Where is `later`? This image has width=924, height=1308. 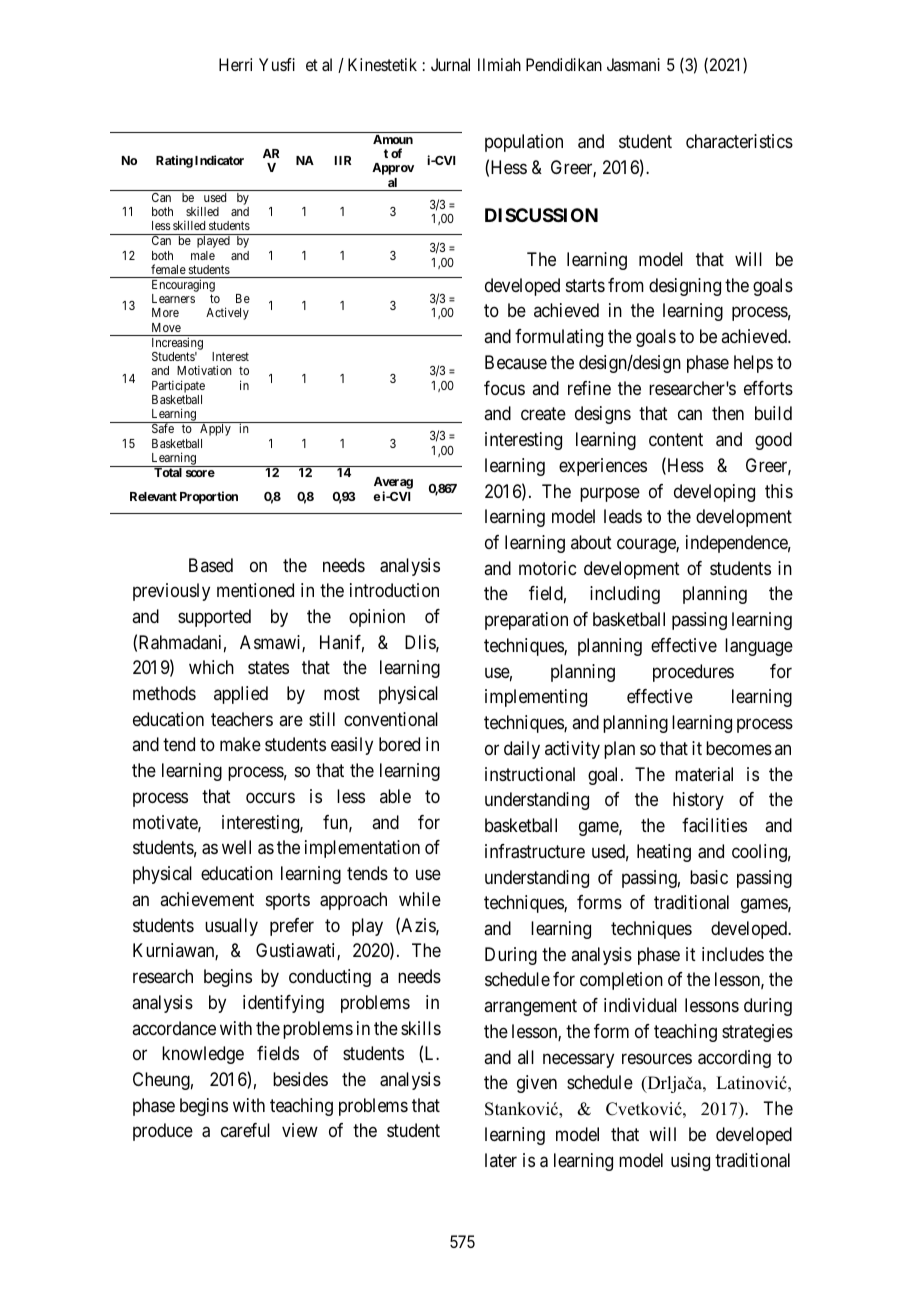
later is located at coordinates (501, 1160).
